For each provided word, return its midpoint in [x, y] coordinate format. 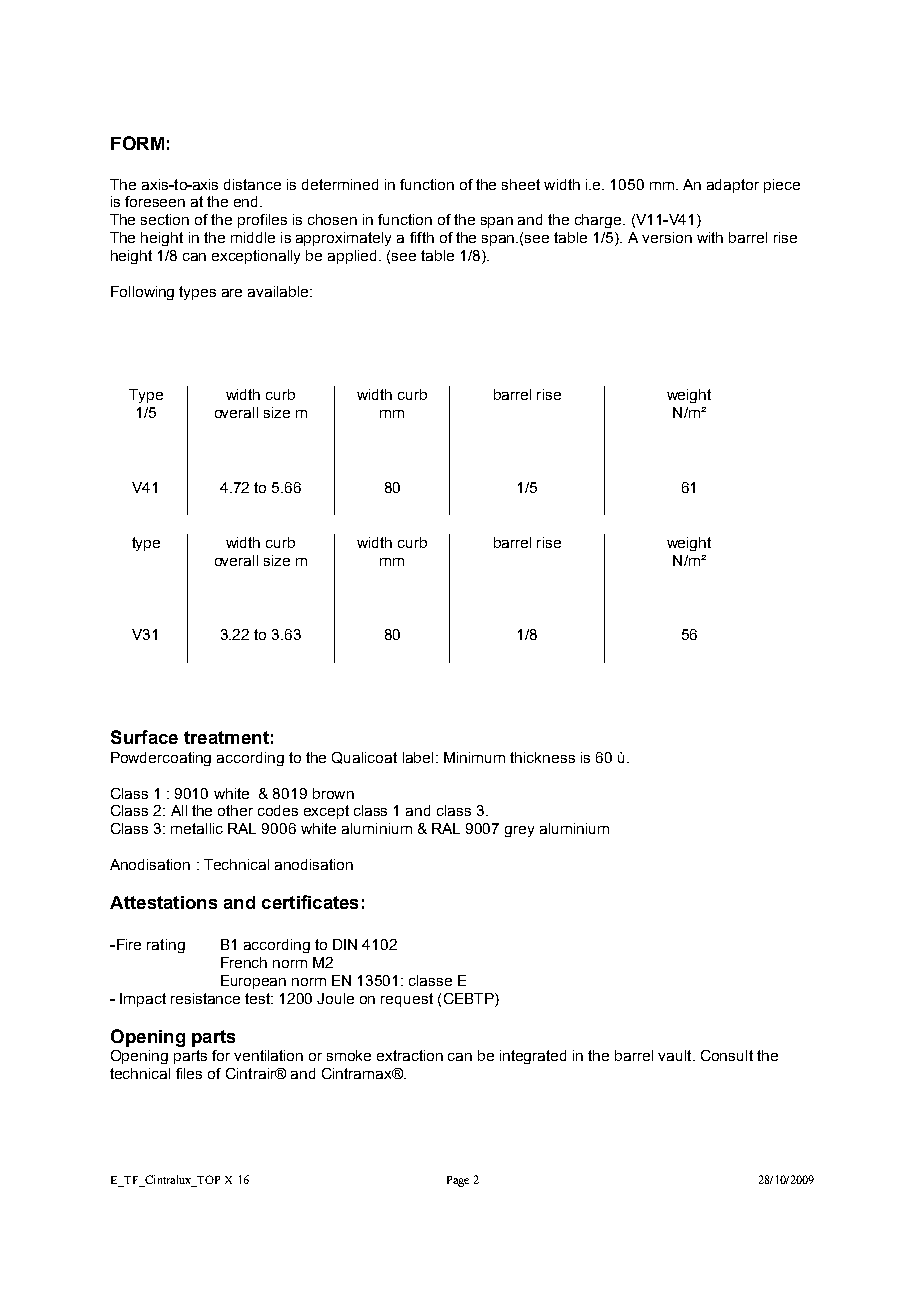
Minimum [474, 757]
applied [352, 257]
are [232, 293]
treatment [226, 737]
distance [252, 184]
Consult [727, 1055]
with [710, 237]
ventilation [268, 1055]
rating [166, 946]
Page [458, 1181]
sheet [521, 184]
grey [519, 831]
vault [676, 1055]
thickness [542, 757]
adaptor [733, 186]
